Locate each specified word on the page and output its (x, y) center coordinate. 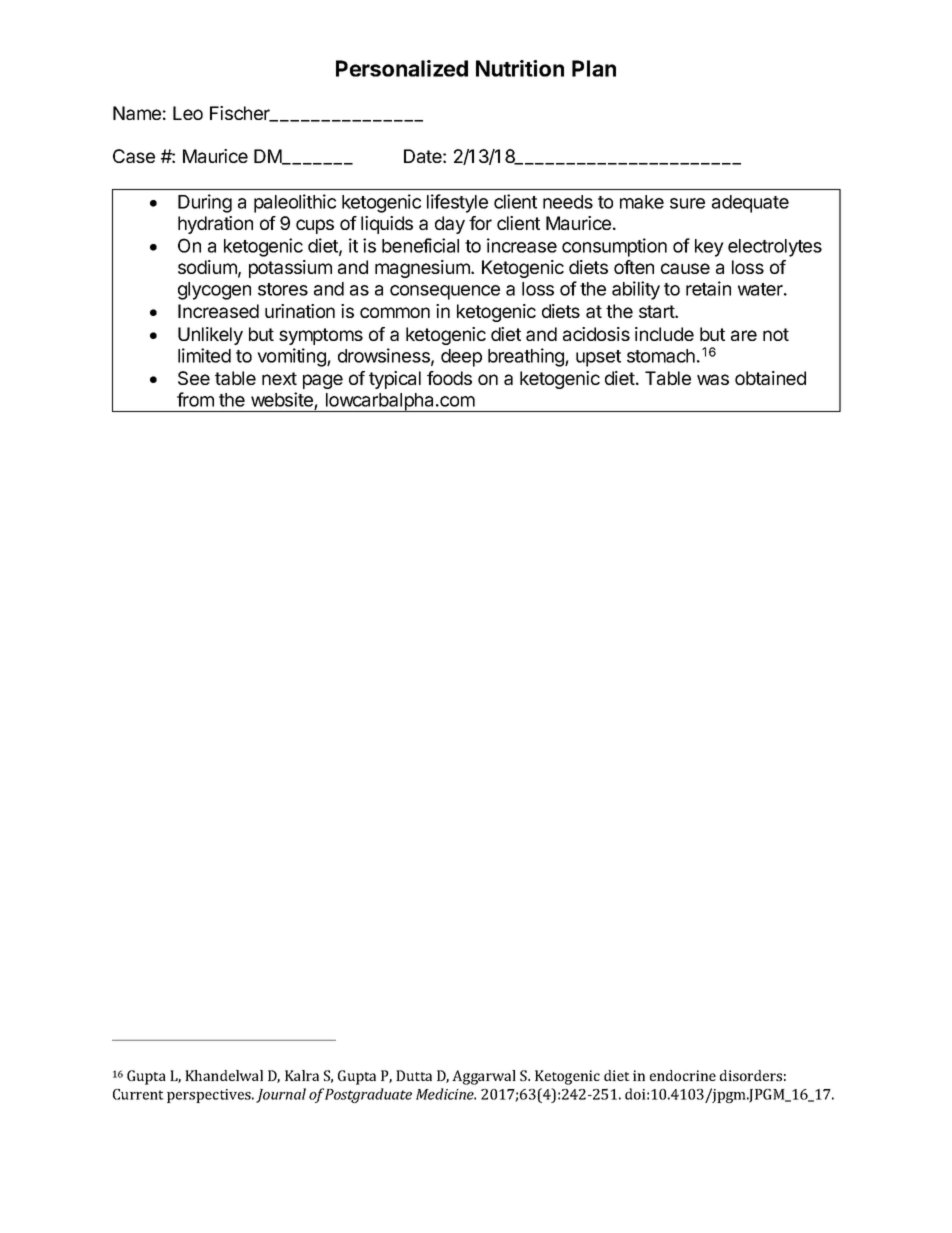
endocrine (683, 1075)
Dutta (414, 1075)
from (195, 399)
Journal (281, 1095)
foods (449, 378)
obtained (770, 378)
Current (138, 1094)
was (713, 379)
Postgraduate (368, 1095)
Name (137, 113)
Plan (594, 68)
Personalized (402, 68)
